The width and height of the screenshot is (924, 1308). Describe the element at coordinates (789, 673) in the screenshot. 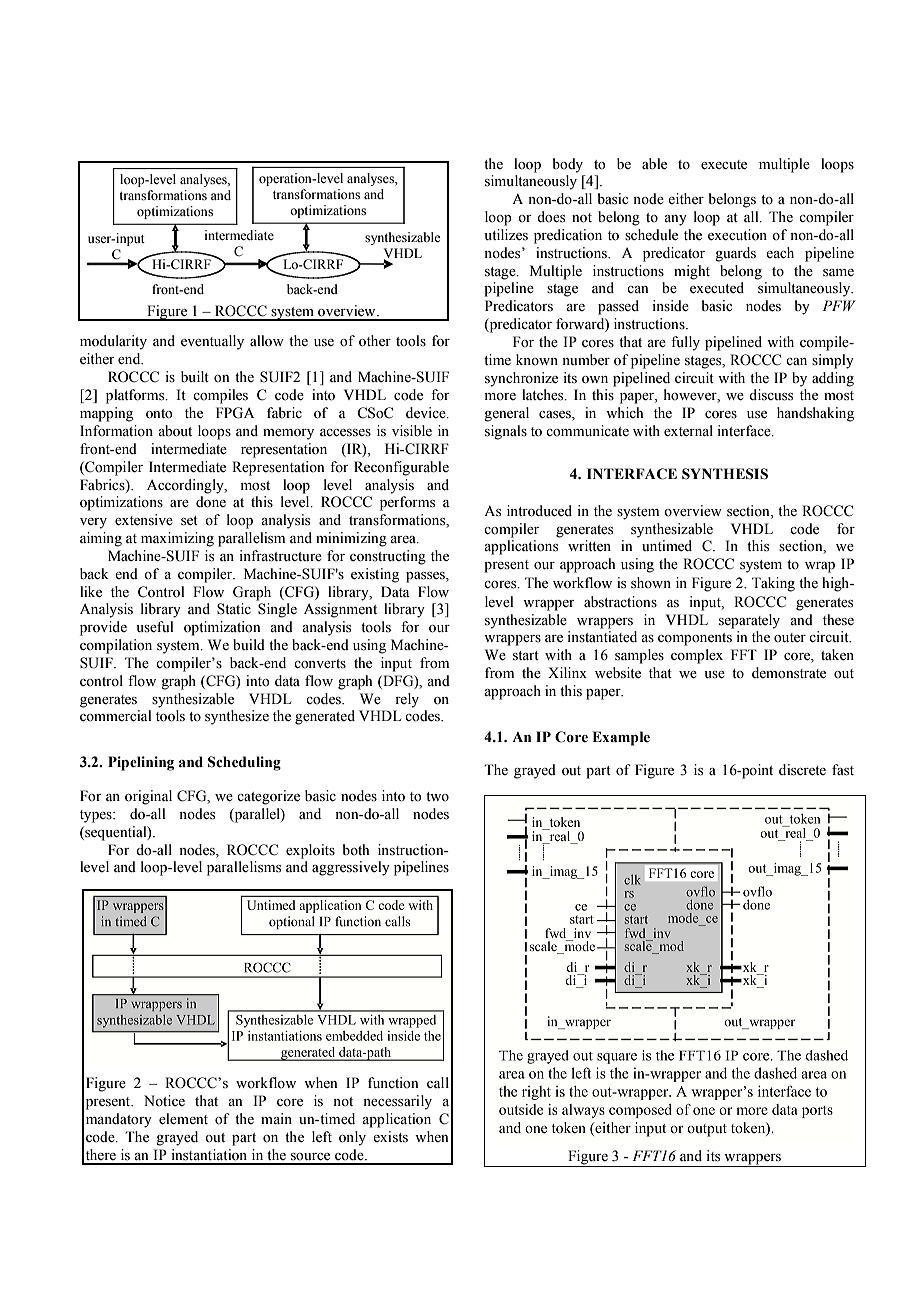

I see `demonstrate` at that location.
